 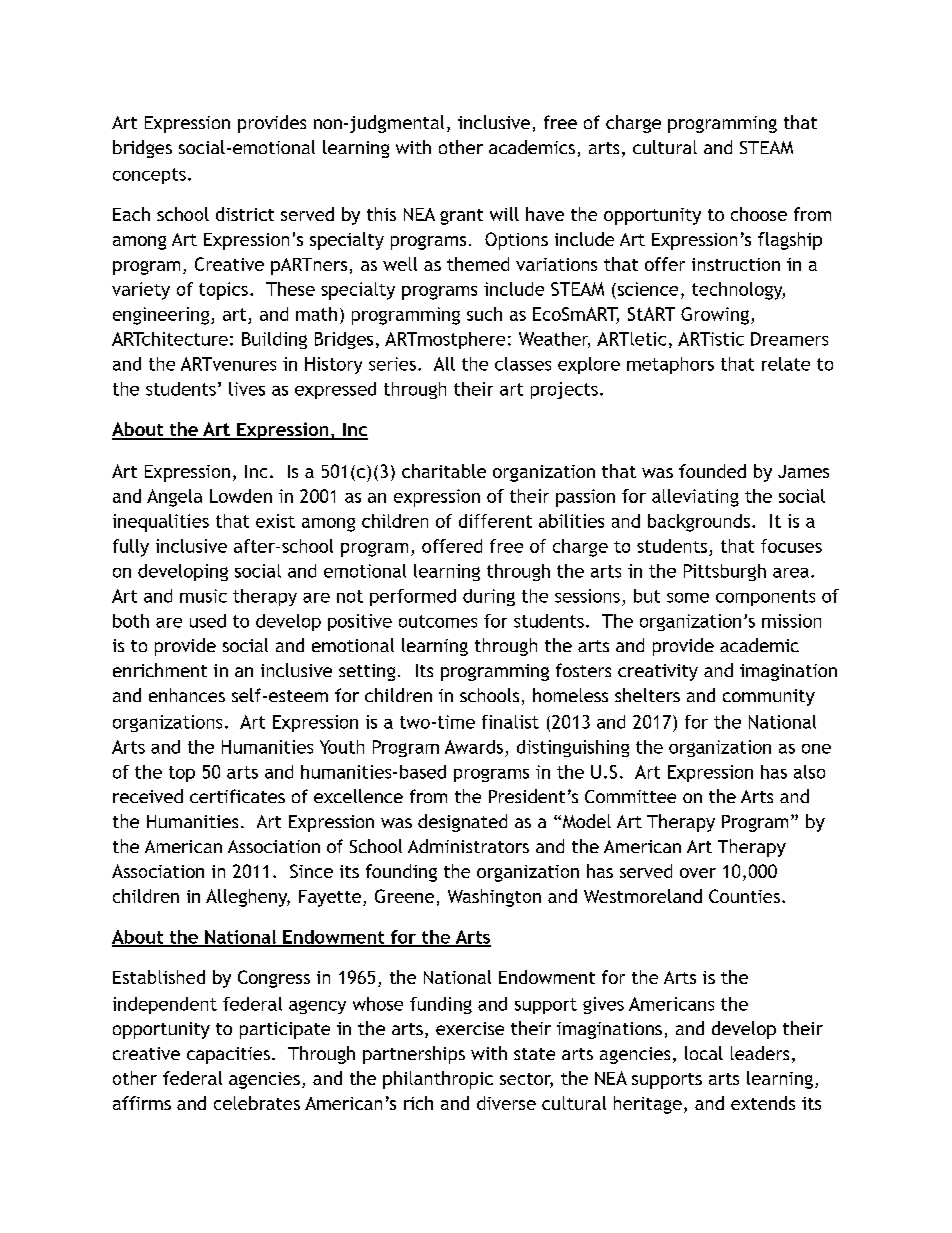 I want to click on Angela, so click(x=174, y=498).
